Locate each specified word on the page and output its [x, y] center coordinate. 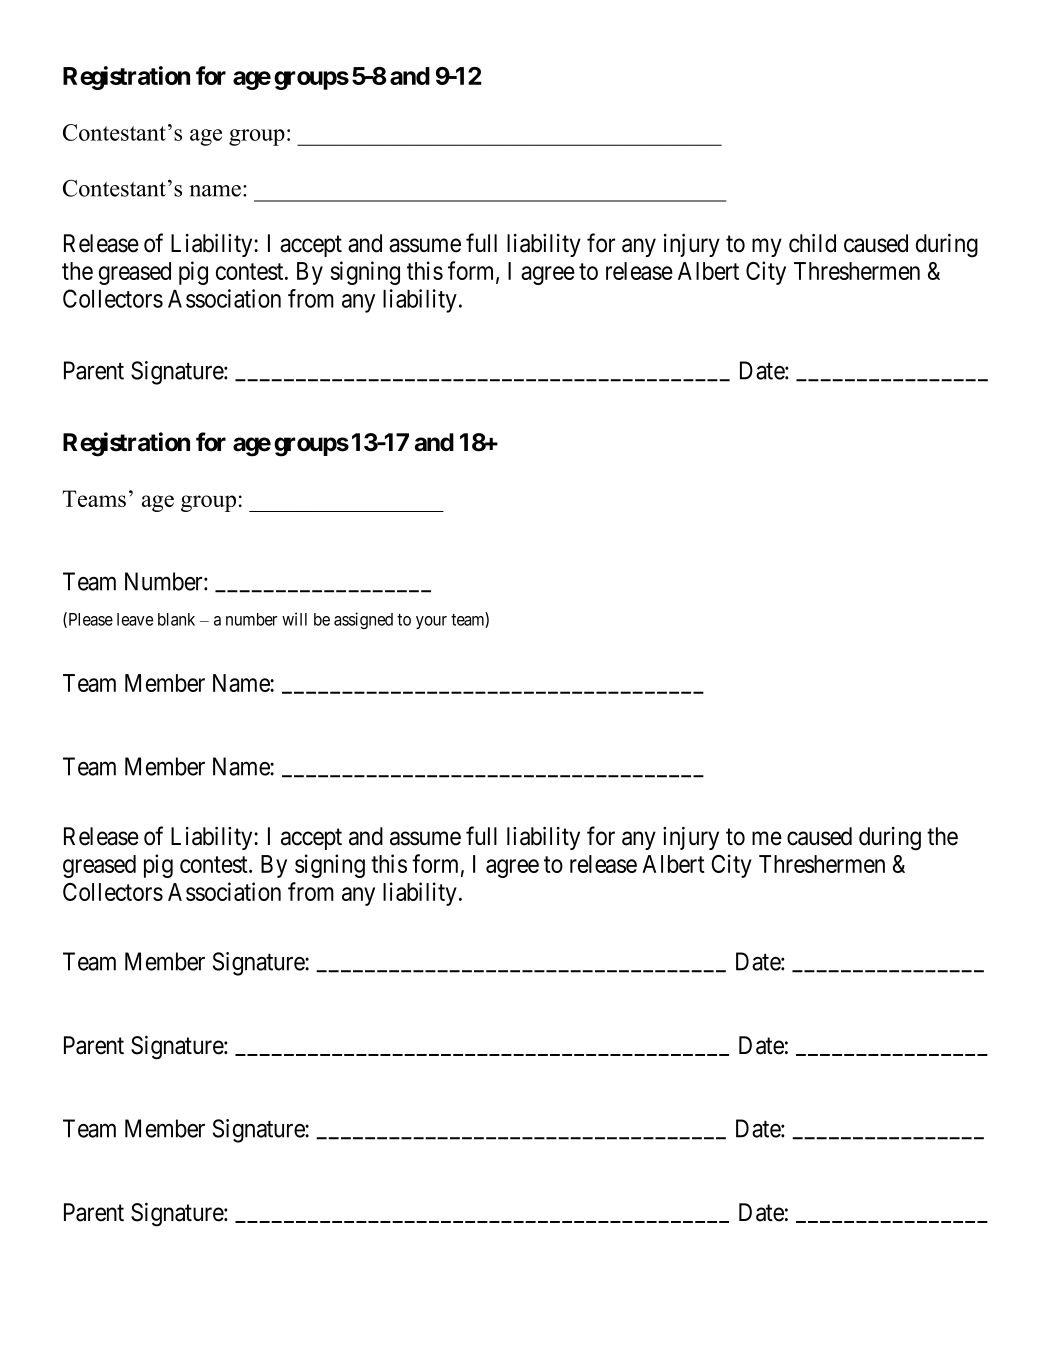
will [294, 619]
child [812, 243]
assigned [363, 620]
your [431, 622]
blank [176, 619]
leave [135, 619]
